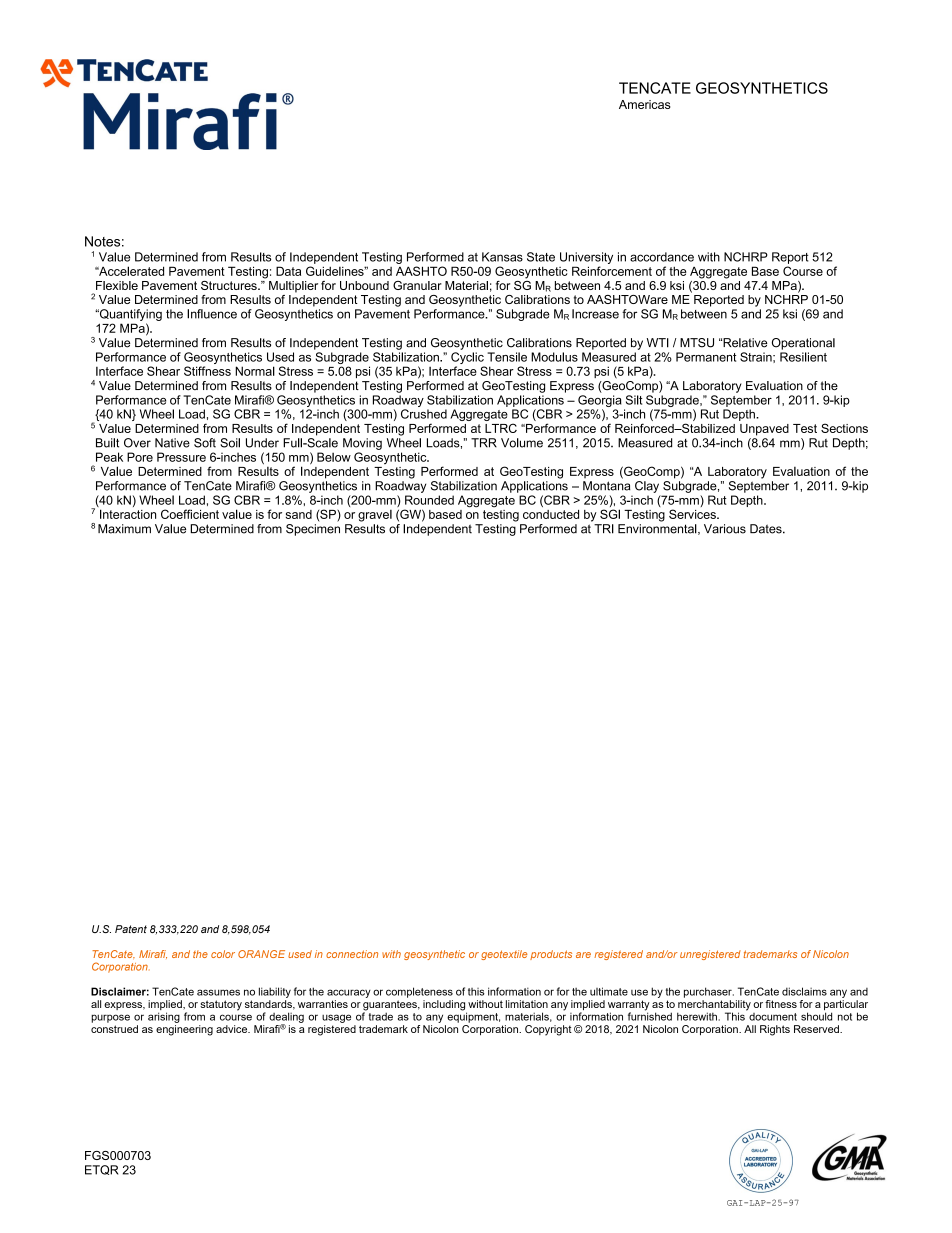 This page has height=1233, width=952. I want to click on fitness, so click(781, 1004).
